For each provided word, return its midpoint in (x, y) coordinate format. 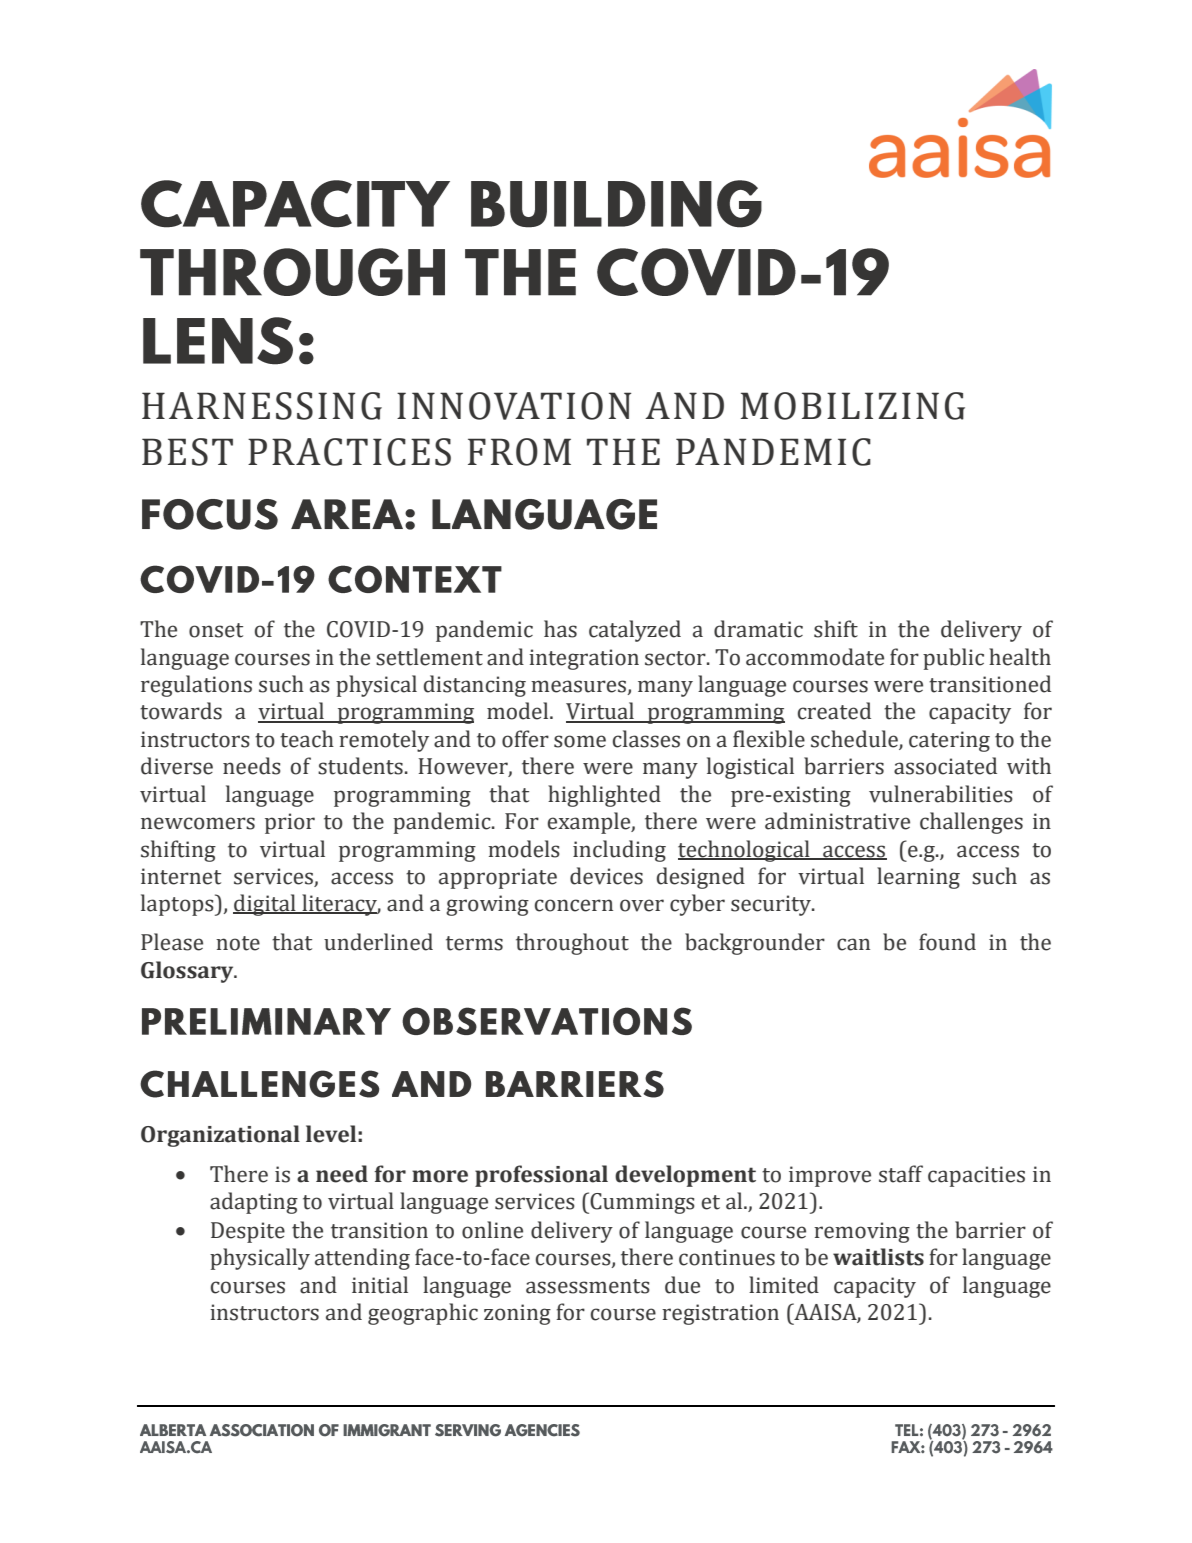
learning (918, 878)
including (619, 851)
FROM (519, 452)
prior (290, 823)
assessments (588, 1286)
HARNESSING (262, 406)
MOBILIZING (853, 406)
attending (362, 1259)
